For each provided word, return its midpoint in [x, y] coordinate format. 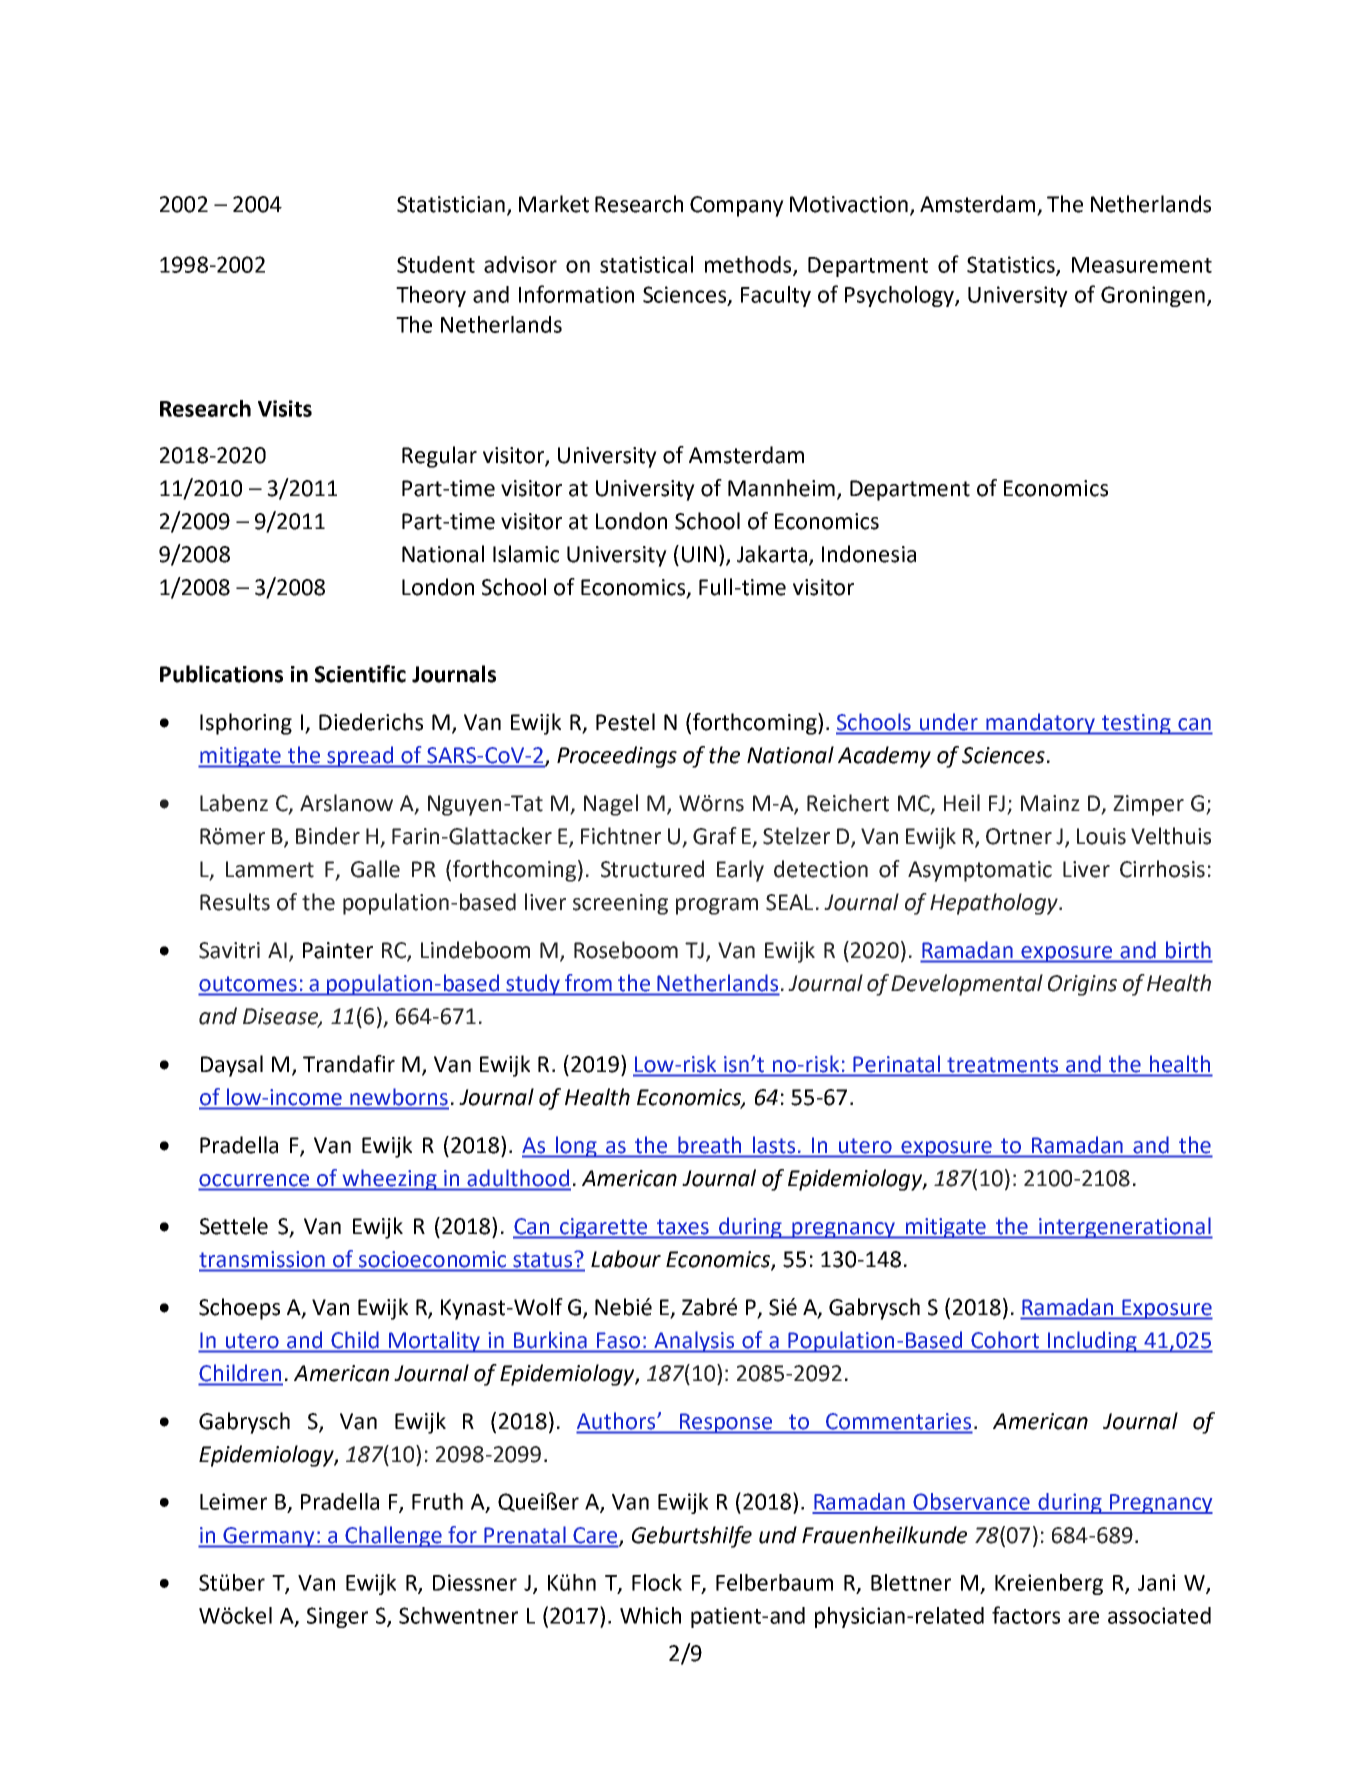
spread [360, 757]
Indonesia [869, 554]
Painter [338, 950]
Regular [439, 457]
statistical [646, 264]
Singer [337, 1617]
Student [436, 264]
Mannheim [781, 488]
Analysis [694, 1342]
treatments [1003, 1065]
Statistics [1012, 265]
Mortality [435, 1342]
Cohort [1005, 1340]
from [588, 982]
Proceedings [617, 757]
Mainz [1050, 803]
